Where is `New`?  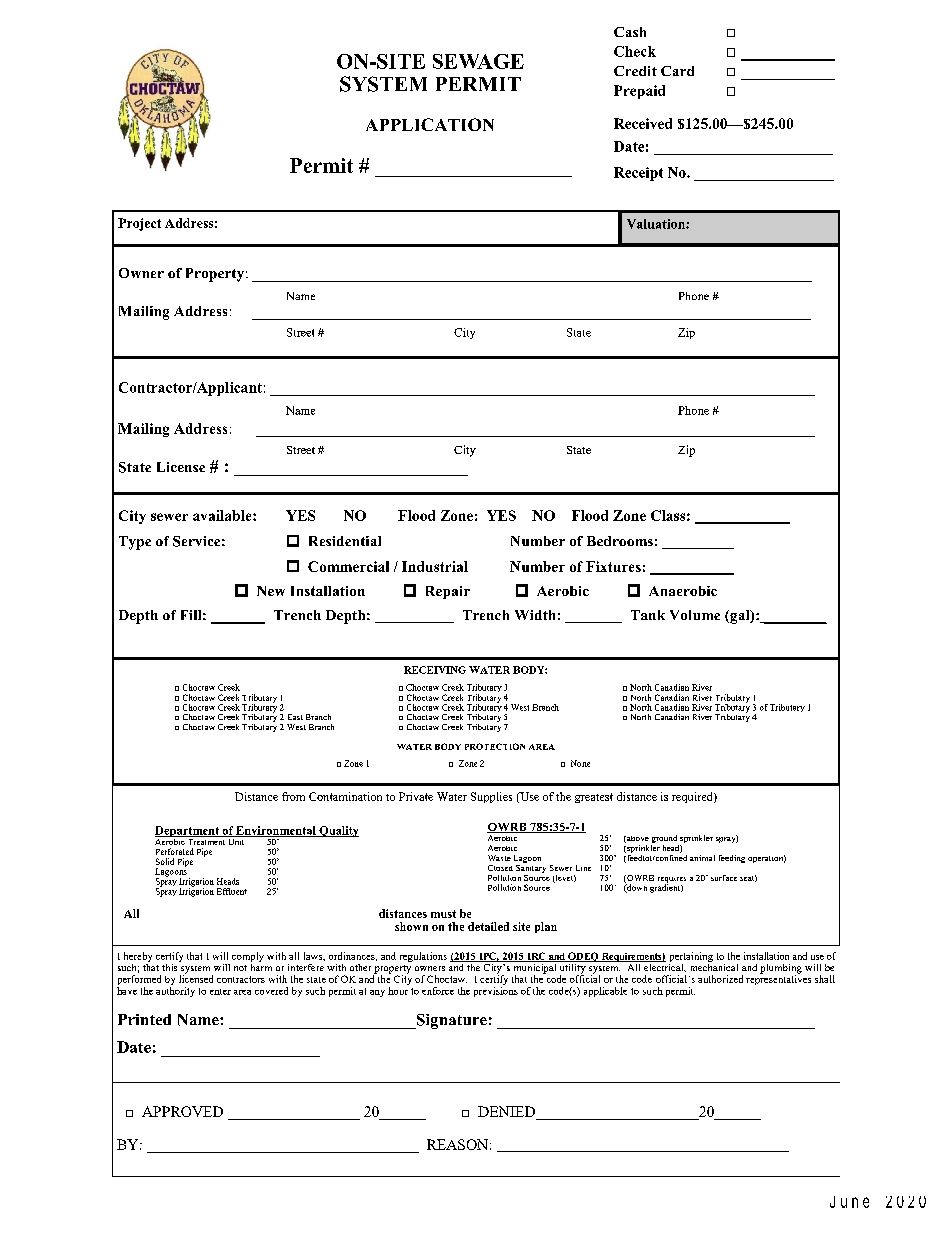 New is located at coordinates (271, 591).
